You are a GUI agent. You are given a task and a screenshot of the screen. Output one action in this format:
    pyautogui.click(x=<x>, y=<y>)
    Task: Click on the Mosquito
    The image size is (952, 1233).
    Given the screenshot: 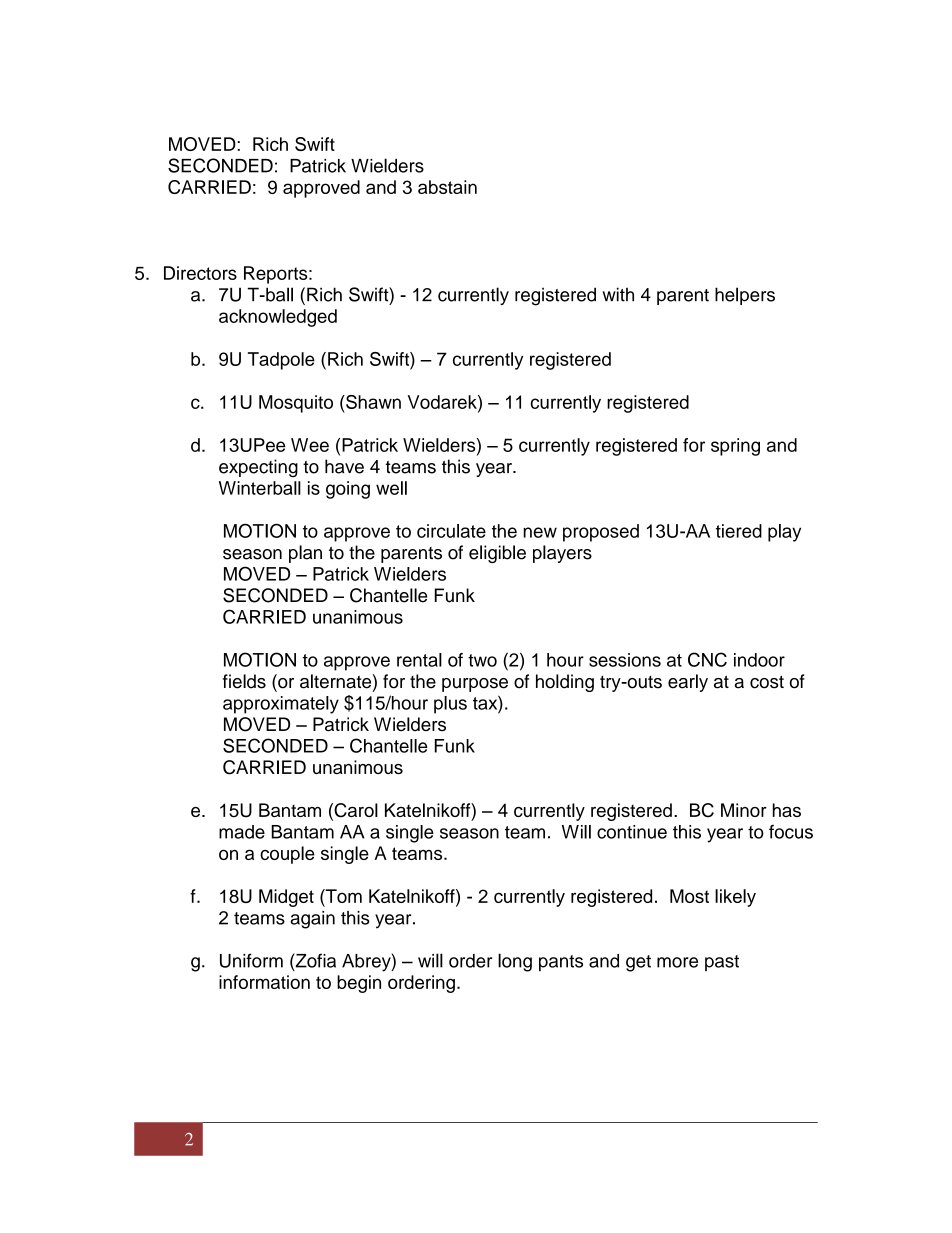 What is the action you would take?
    pyautogui.click(x=296, y=404)
